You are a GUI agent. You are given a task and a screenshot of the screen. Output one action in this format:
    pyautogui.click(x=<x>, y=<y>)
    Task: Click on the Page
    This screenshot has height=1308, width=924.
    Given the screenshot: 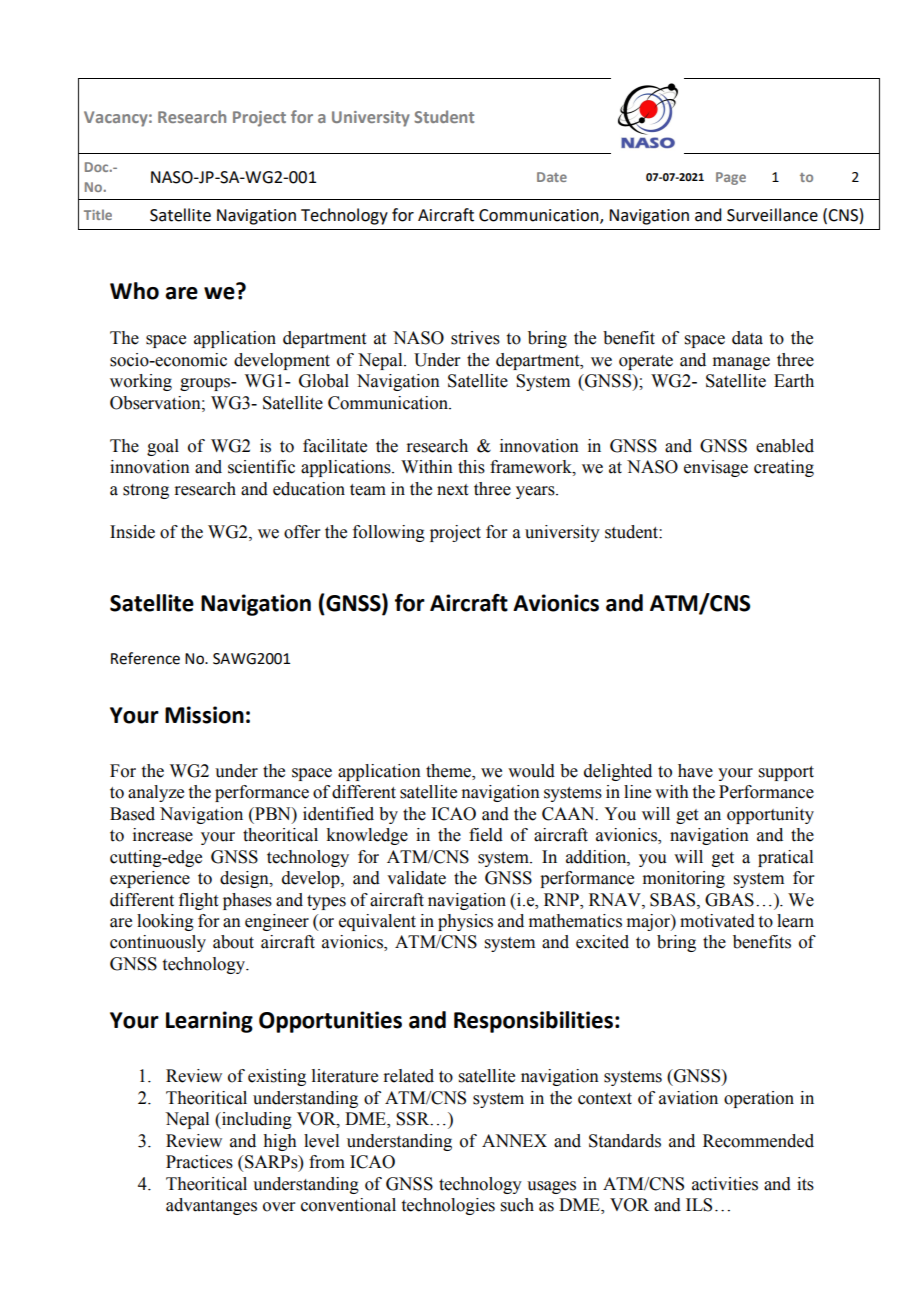 What is the action you would take?
    pyautogui.click(x=731, y=178)
